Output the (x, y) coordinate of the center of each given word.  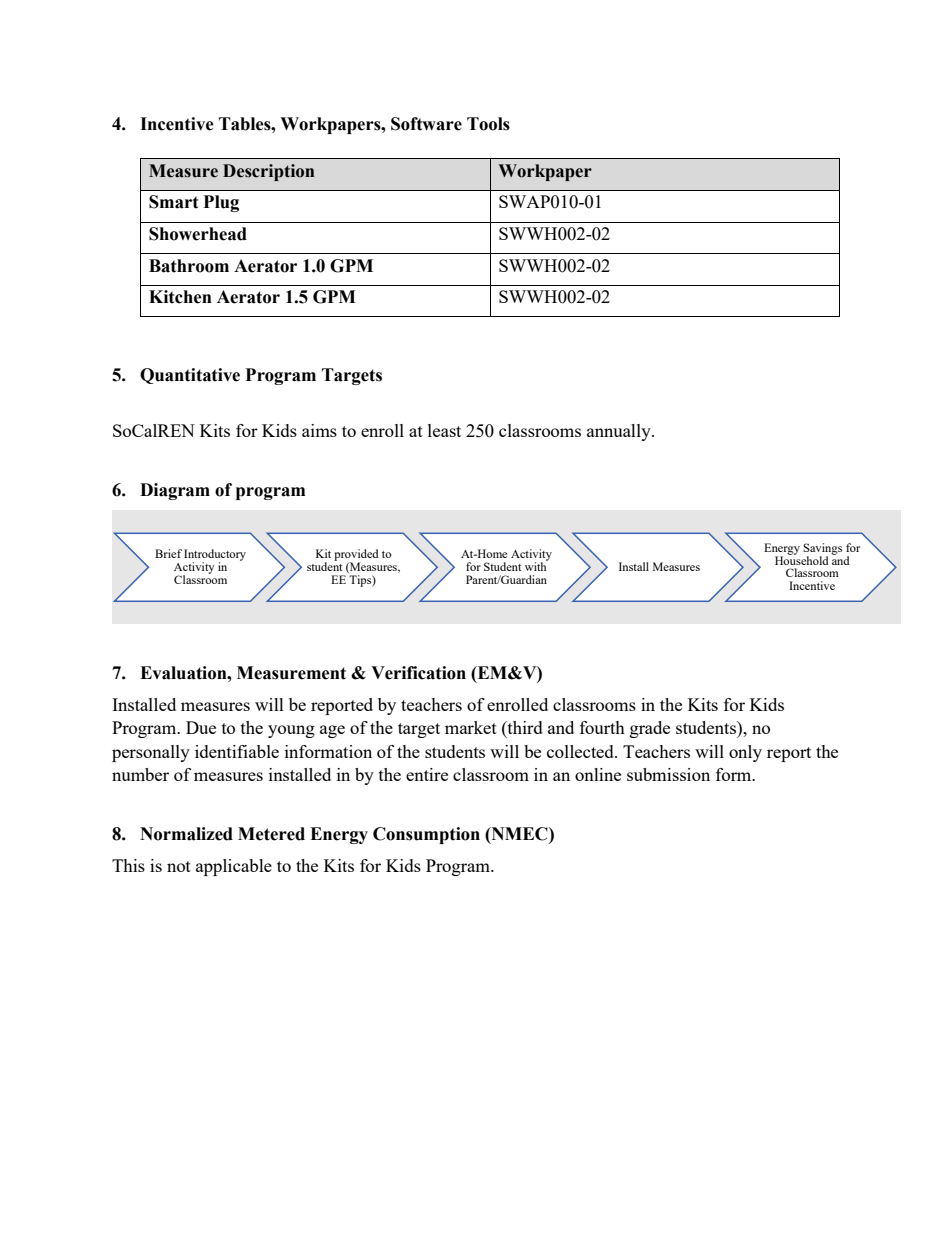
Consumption (426, 835)
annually (620, 432)
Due (201, 727)
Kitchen (180, 297)
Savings (822, 550)
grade (650, 729)
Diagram (175, 491)
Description (269, 172)
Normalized (186, 834)
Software (426, 124)
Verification (418, 673)
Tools (488, 124)
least (444, 430)
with (536, 565)
